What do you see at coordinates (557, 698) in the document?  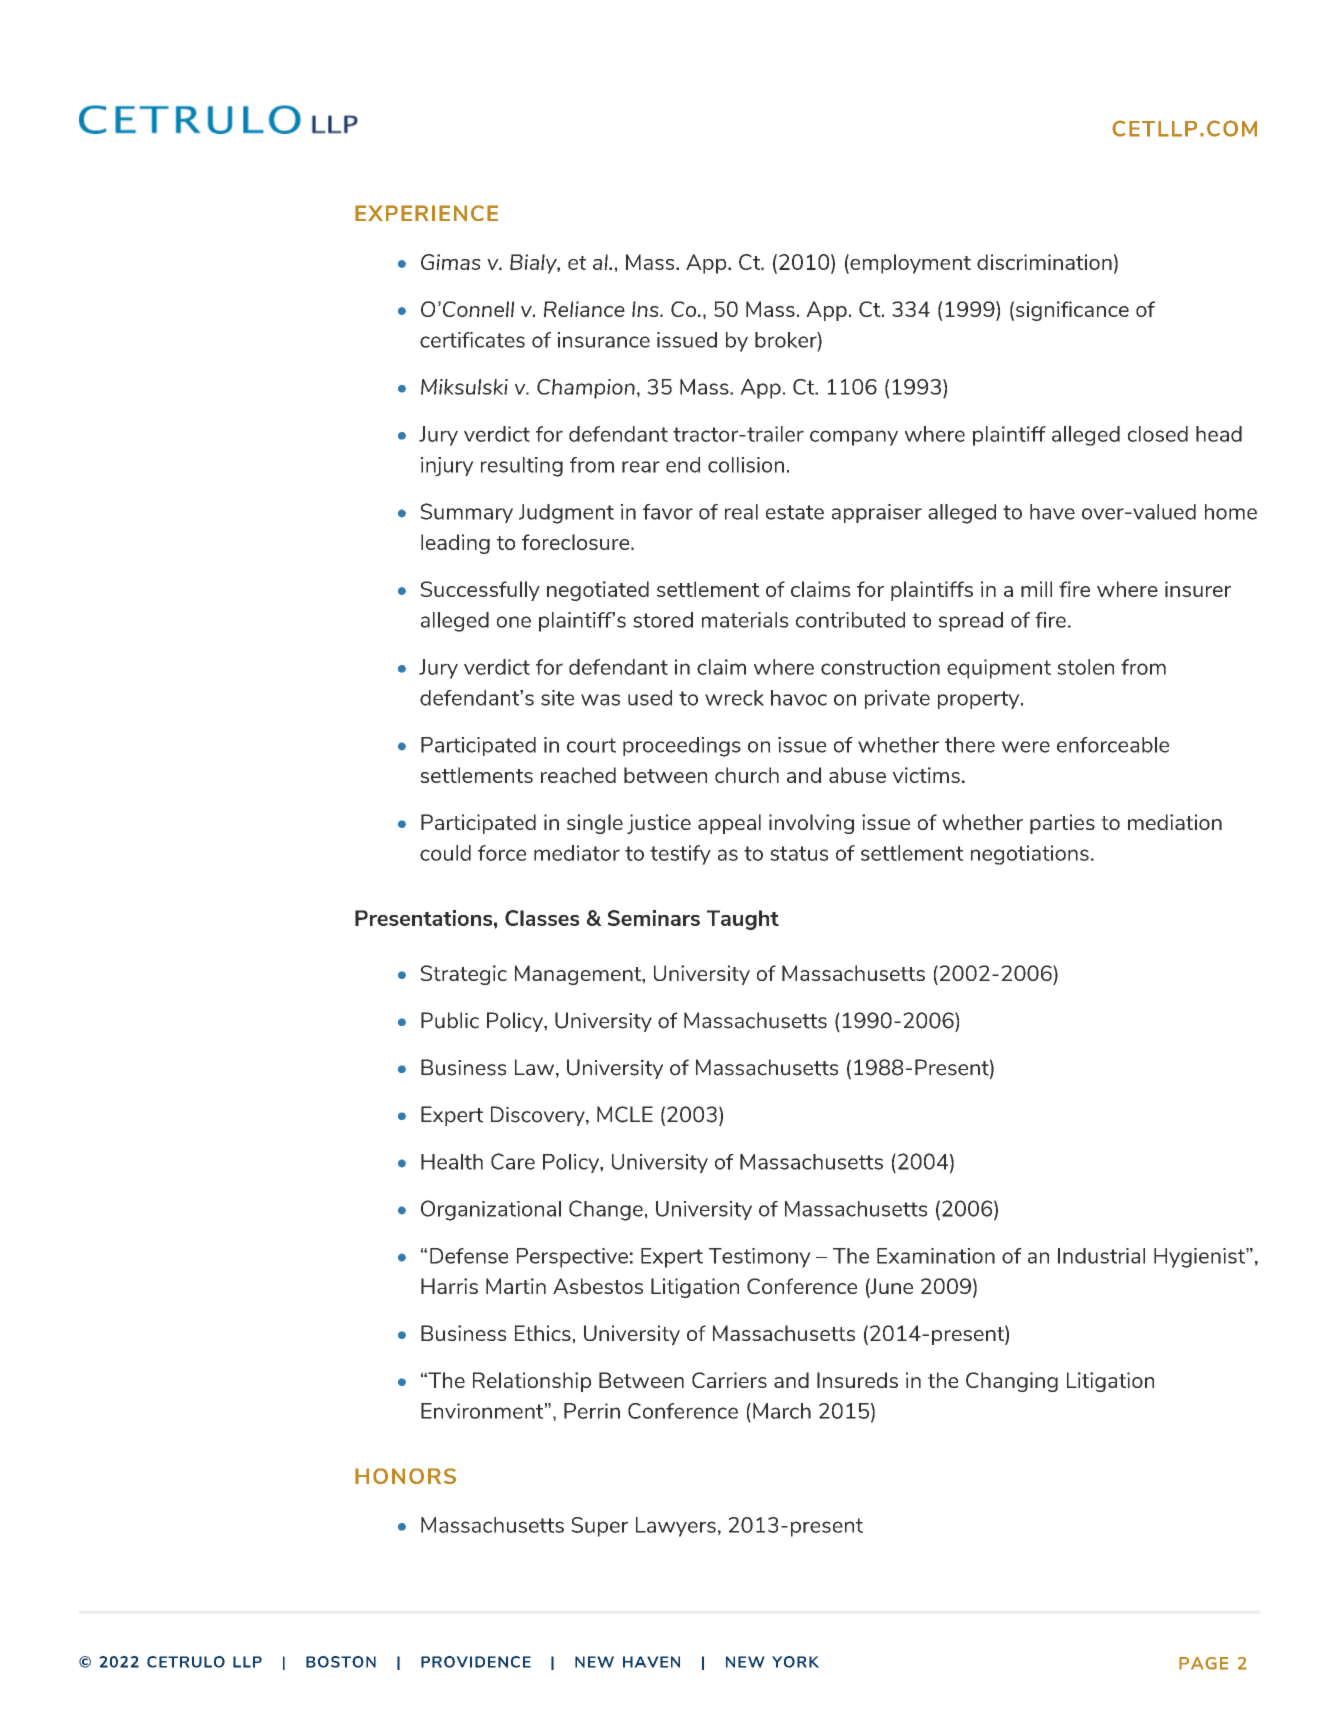 I see `site` at bounding box center [557, 698].
